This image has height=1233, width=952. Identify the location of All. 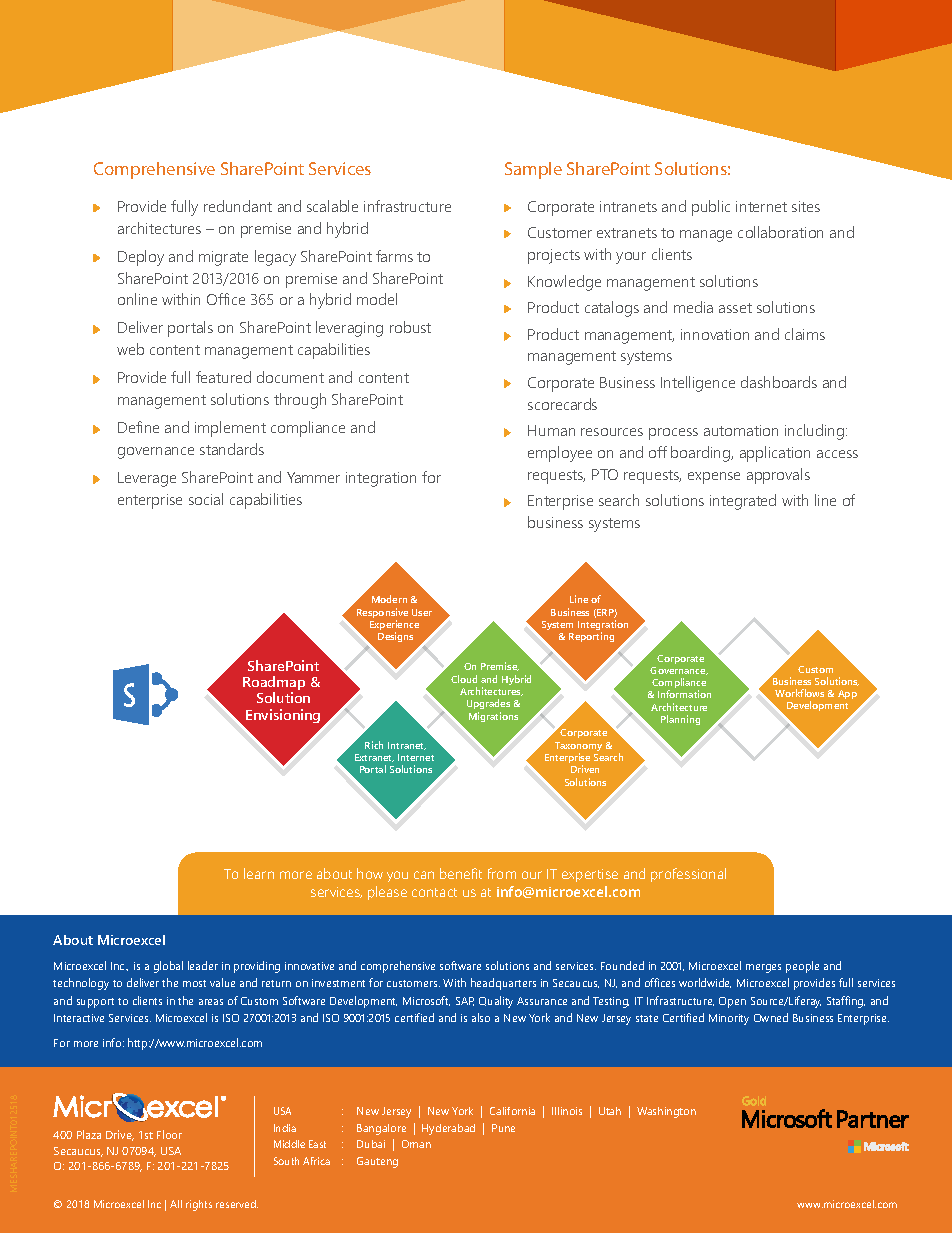
(176, 1204).
